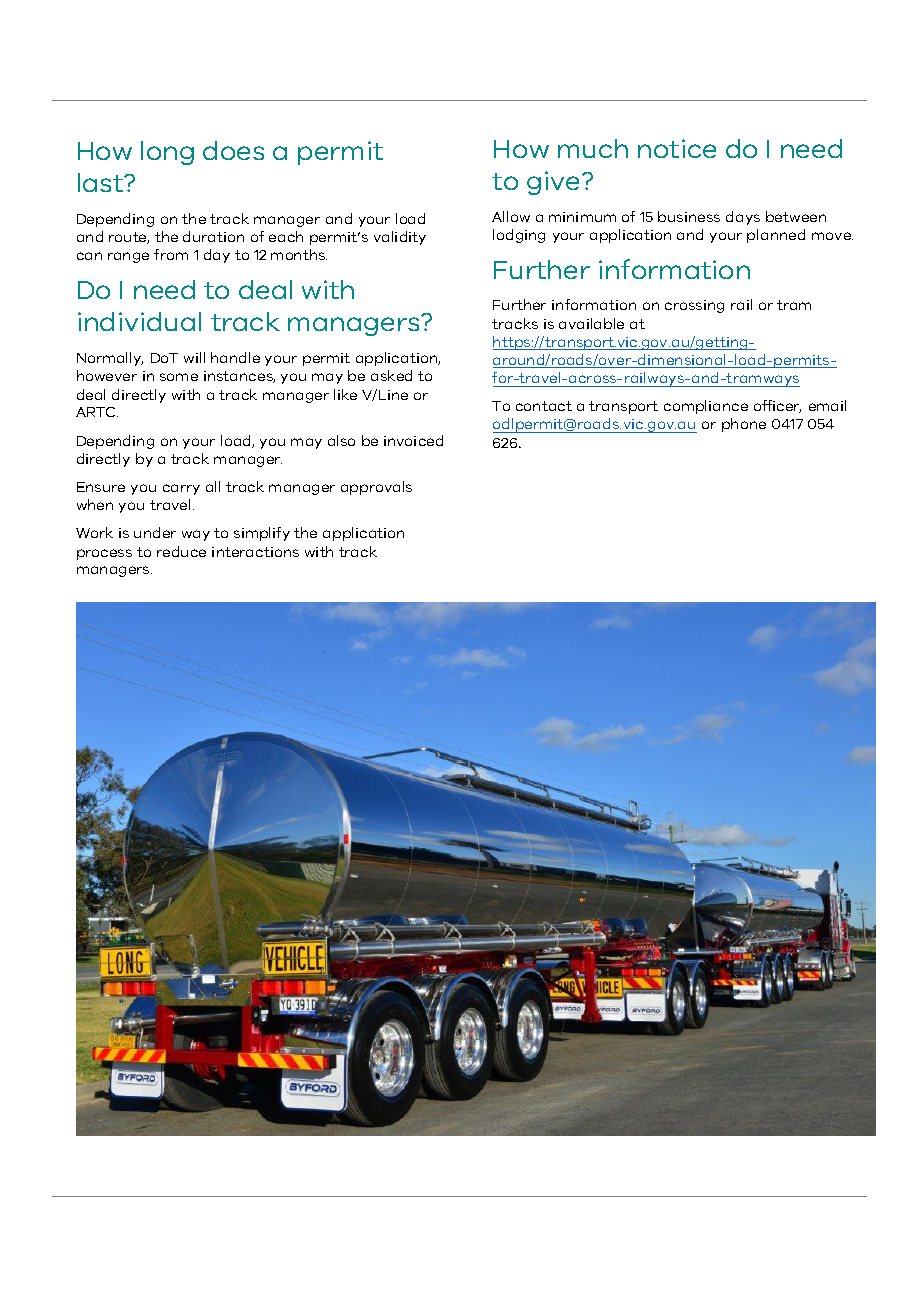 The width and height of the screenshot is (924, 1308). I want to click on officer, so click(777, 406).
